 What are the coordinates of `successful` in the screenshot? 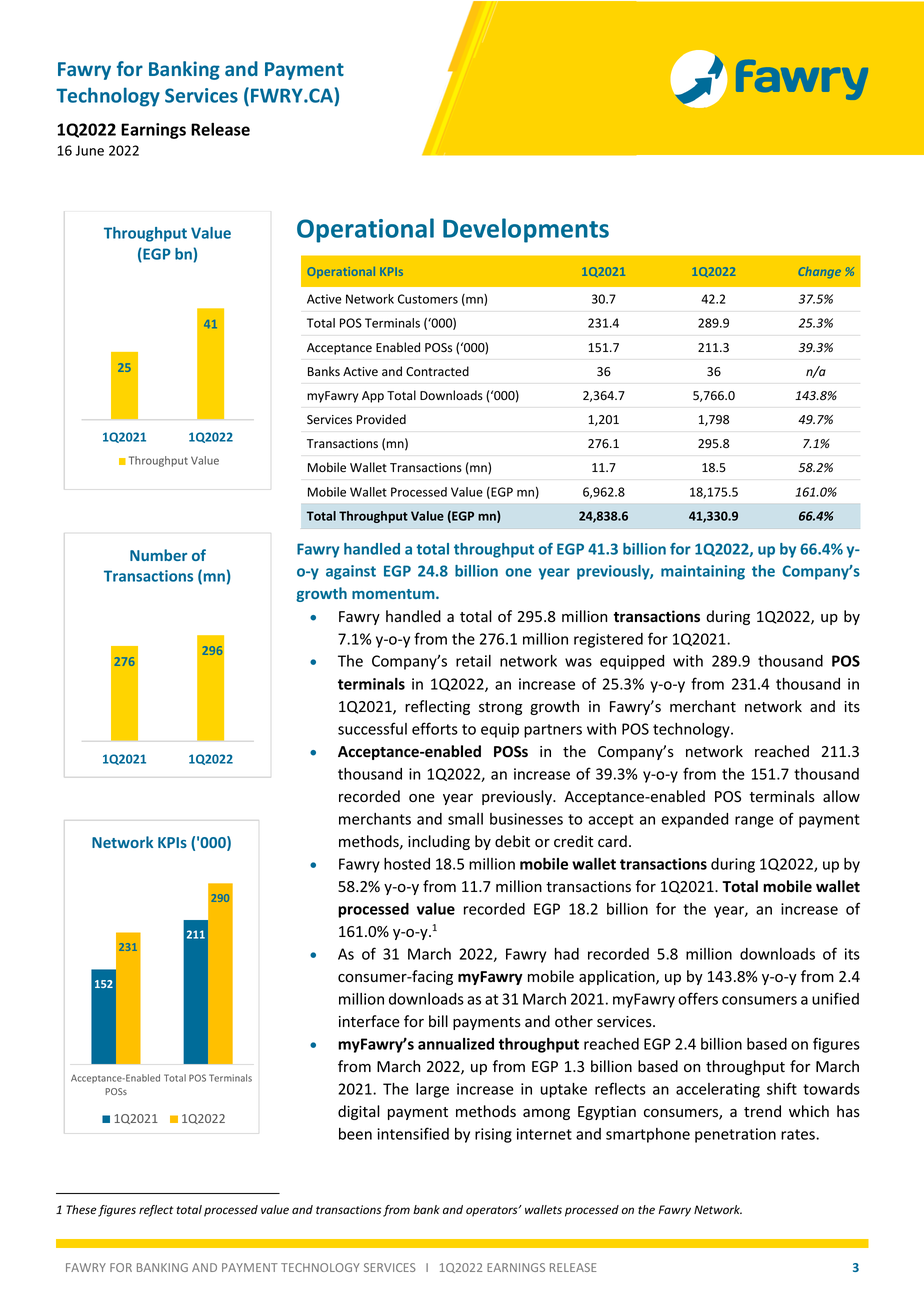 It's located at (372, 728).
